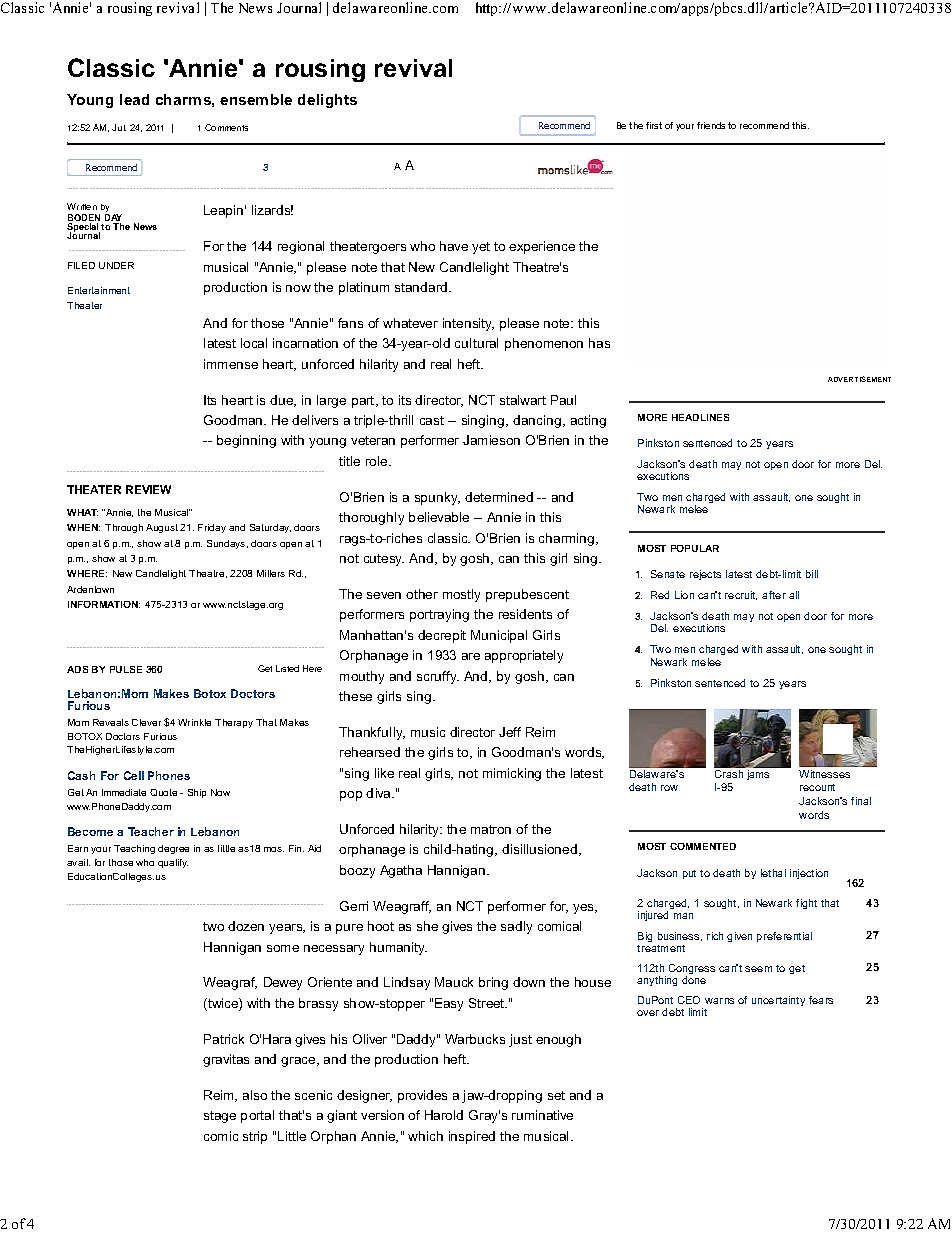 The height and width of the image is (1233, 952). Describe the element at coordinates (711, 125) in the image. I see `friends` at that location.
